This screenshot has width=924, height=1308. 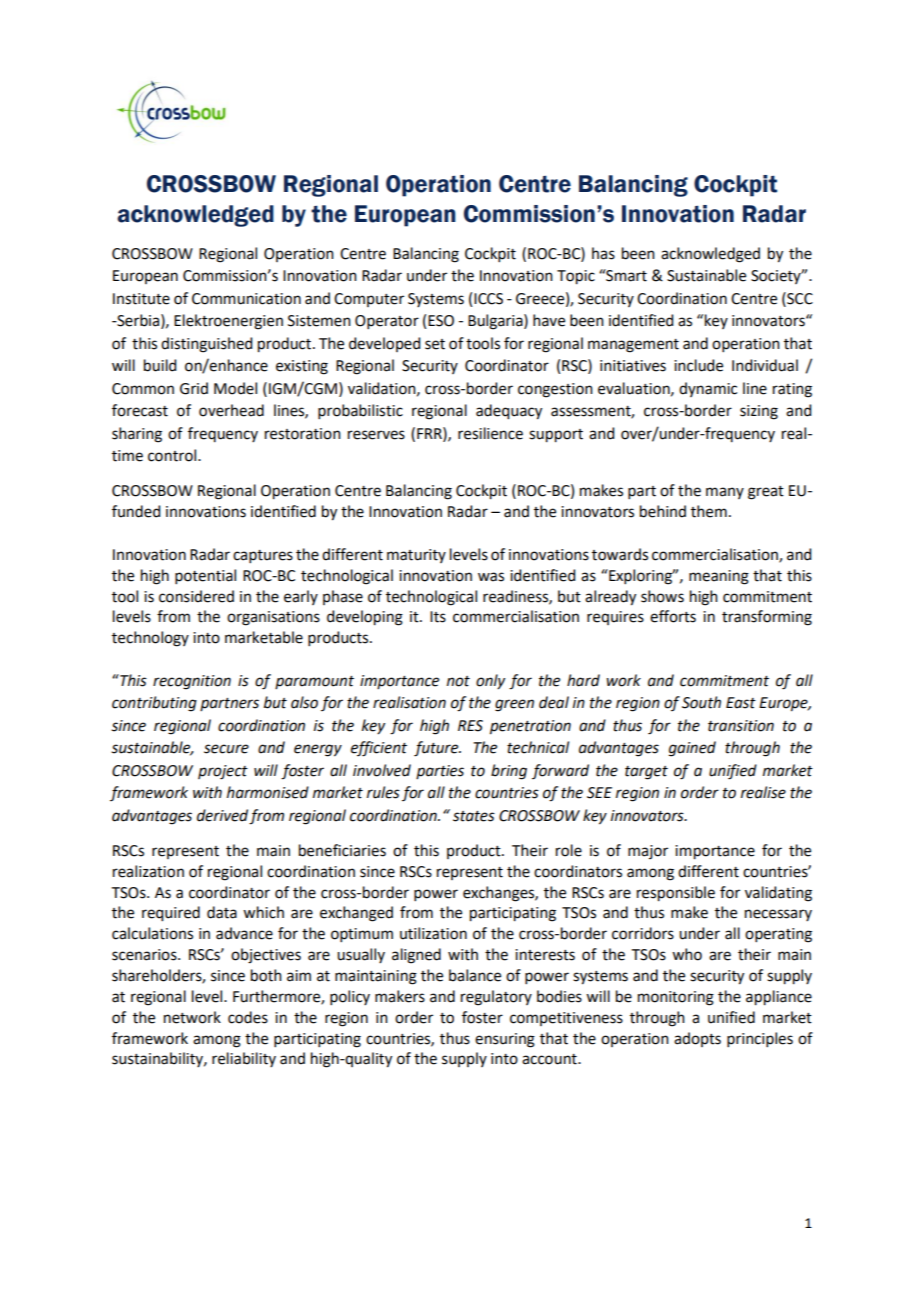 I want to click on Communication, so click(x=246, y=299).
